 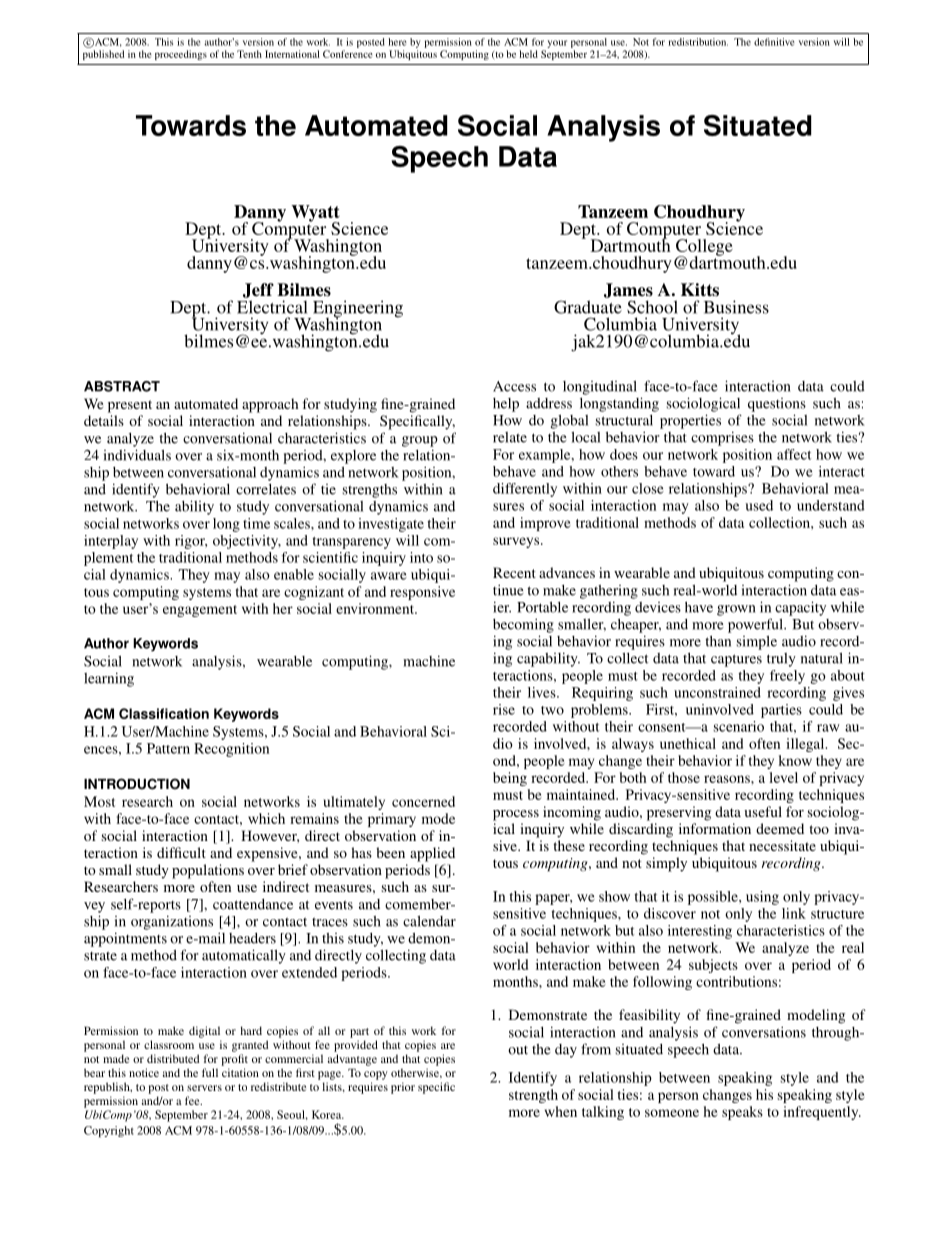 What do you see at coordinates (736, 307) in the document?
I see `Business` at bounding box center [736, 307].
